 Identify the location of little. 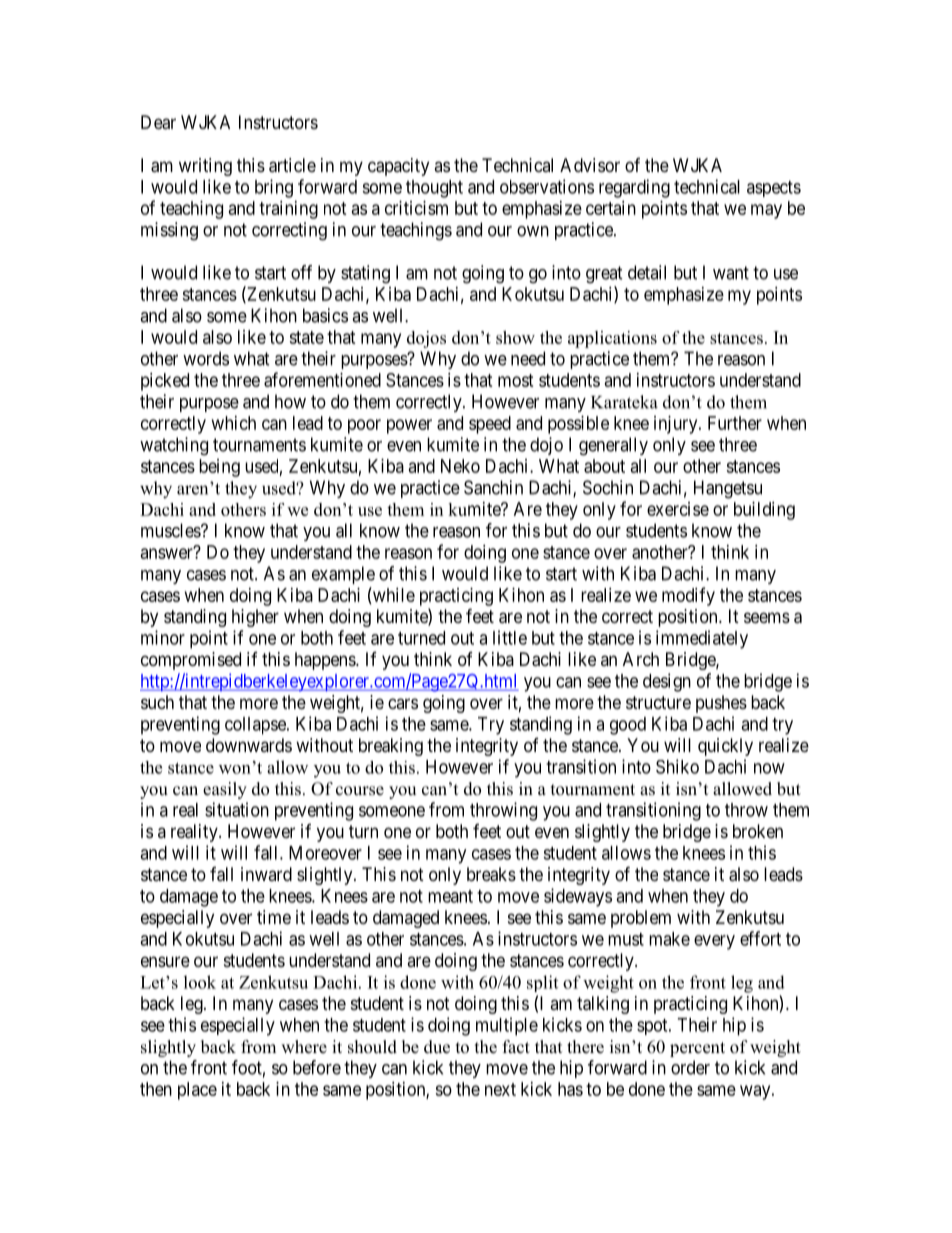
(510, 637).
